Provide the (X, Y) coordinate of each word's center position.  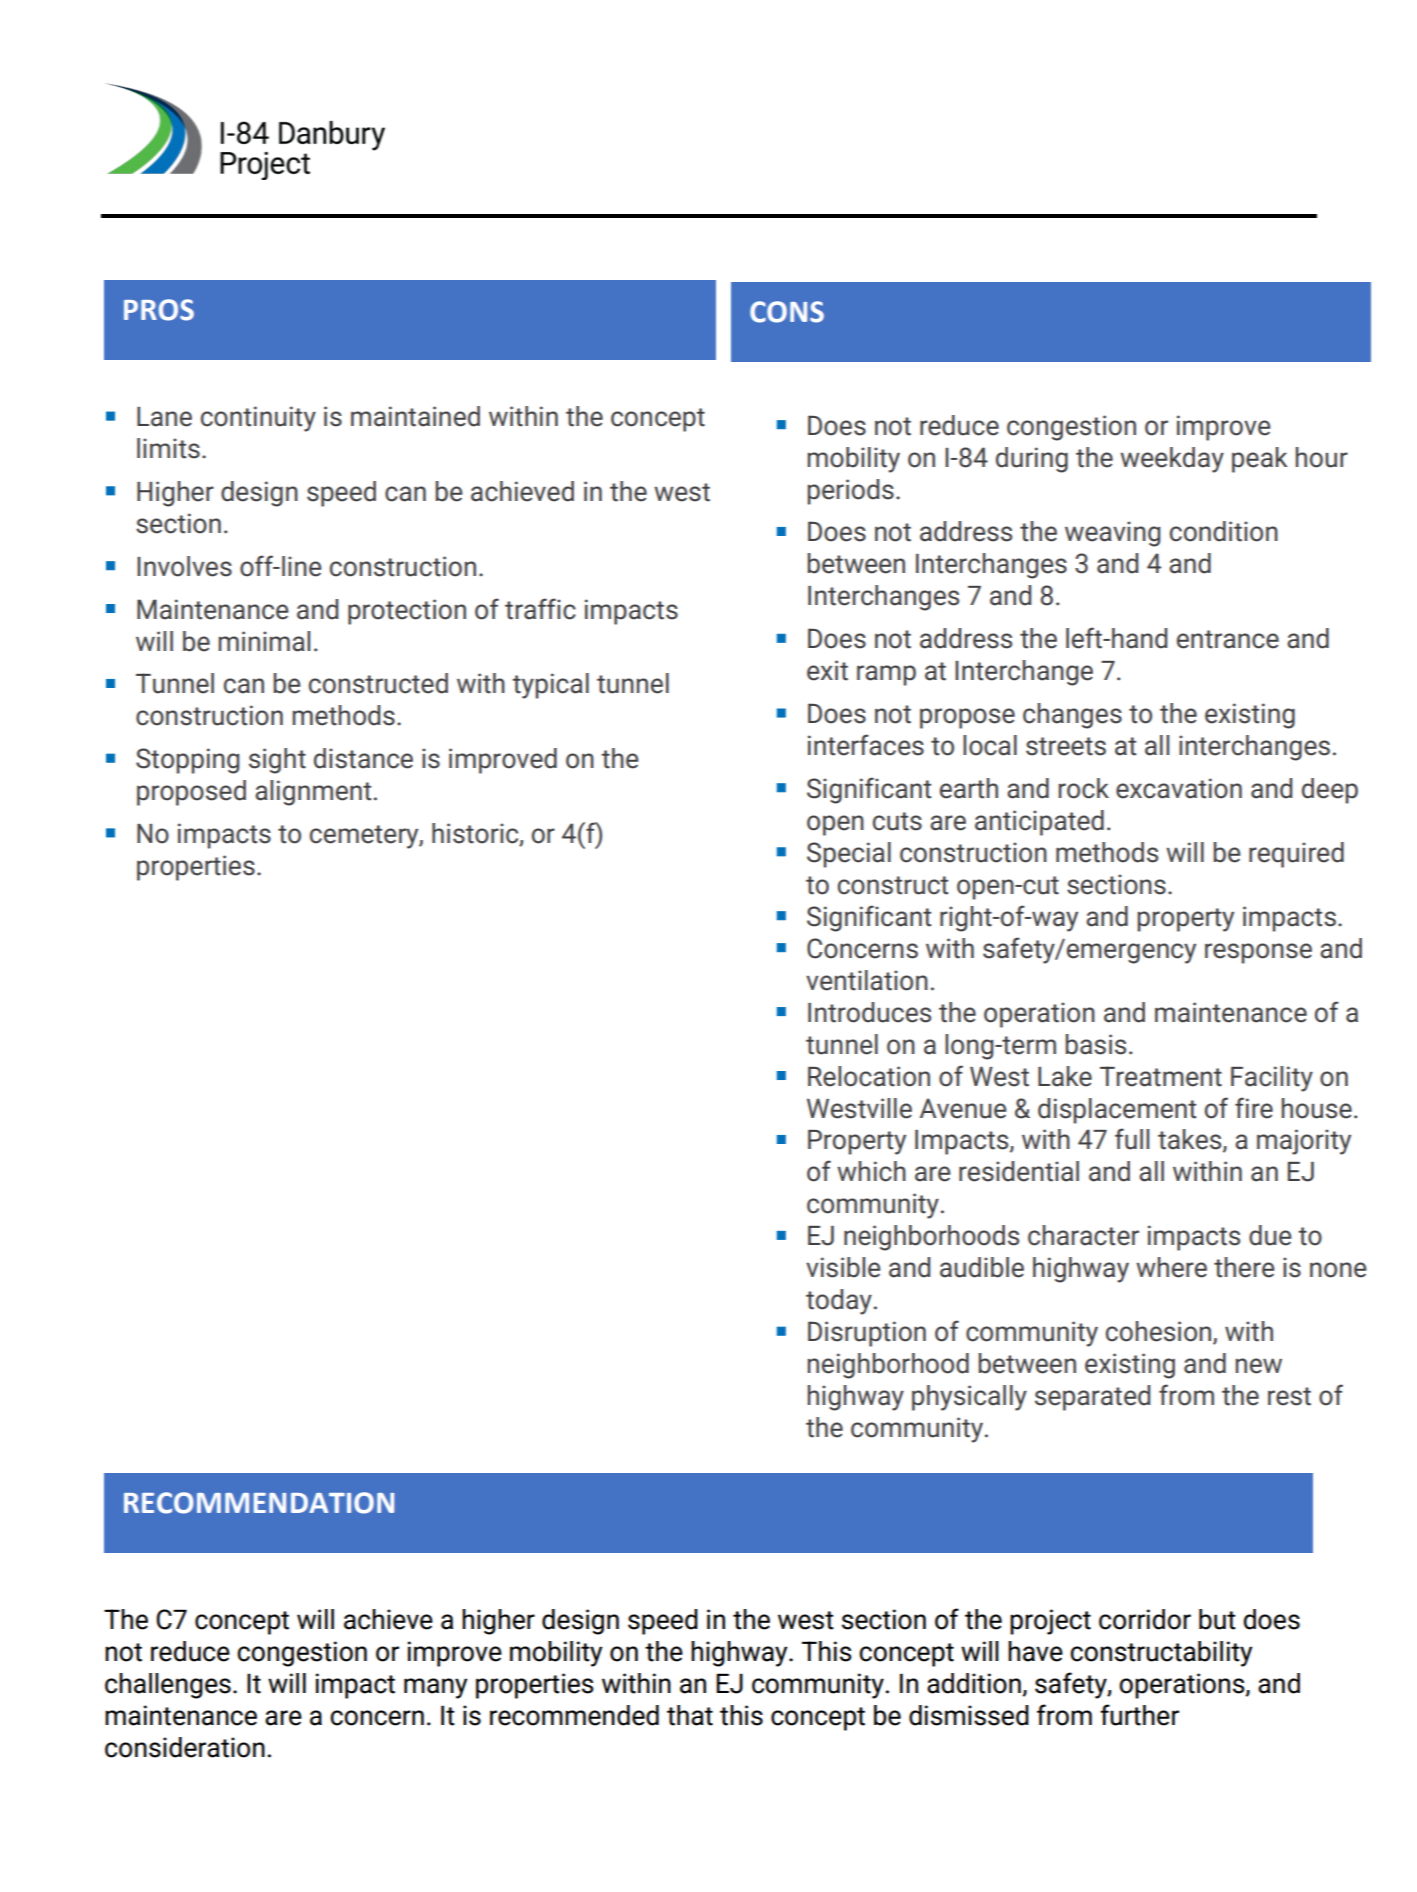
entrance (1228, 639)
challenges (168, 1686)
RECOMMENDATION (259, 1503)
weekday (1172, 460)
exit (827, 670)
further (1139, 1715)
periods (850, 492)
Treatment (1161, 1076)
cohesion (1160, 1332)
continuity (258, 419)
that (690, 1715)
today (839, 1302)
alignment (313, 793)
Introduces (869, 1012)
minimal (264, 641)
